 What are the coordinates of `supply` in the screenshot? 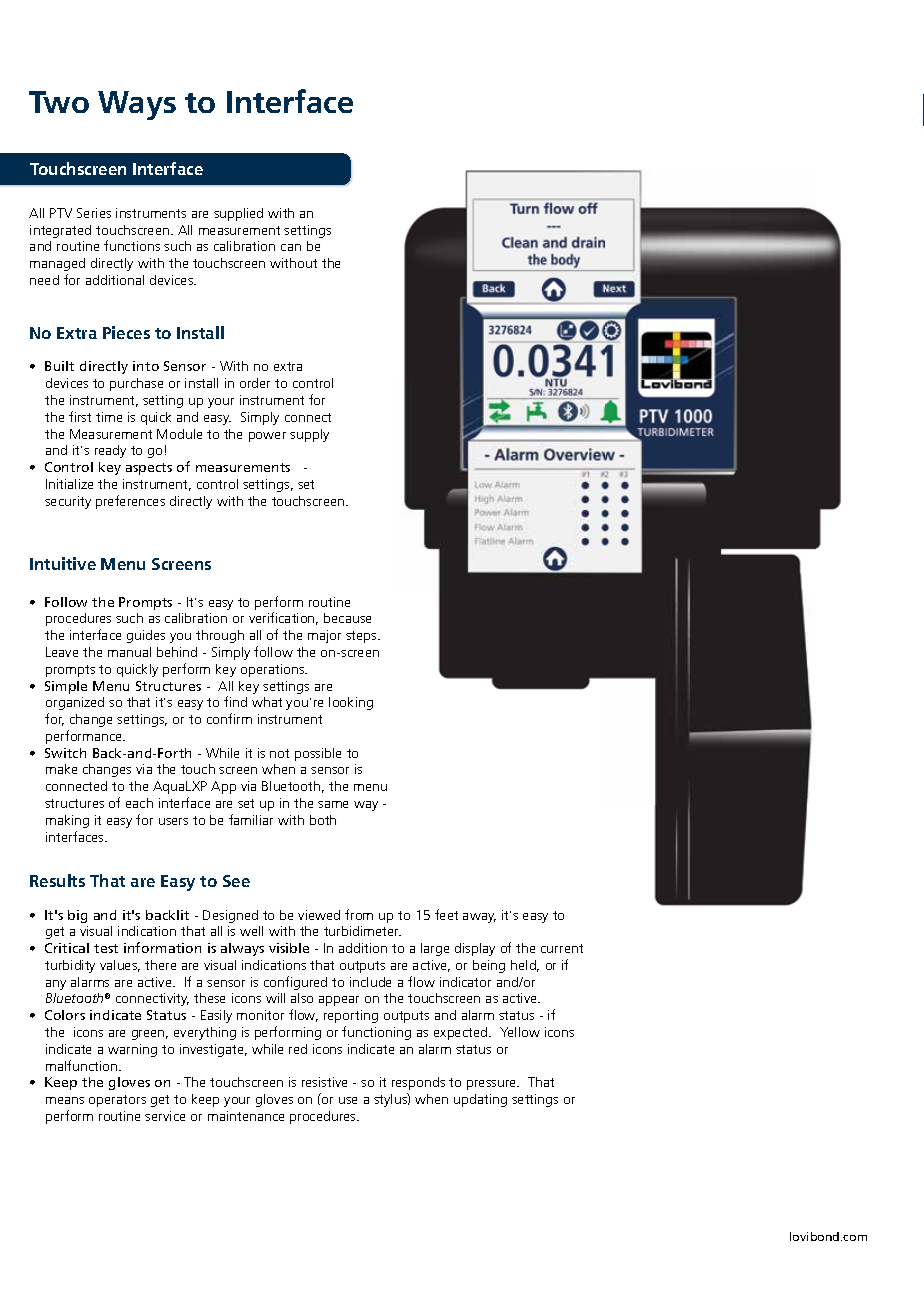 It's located at (309, 435).
